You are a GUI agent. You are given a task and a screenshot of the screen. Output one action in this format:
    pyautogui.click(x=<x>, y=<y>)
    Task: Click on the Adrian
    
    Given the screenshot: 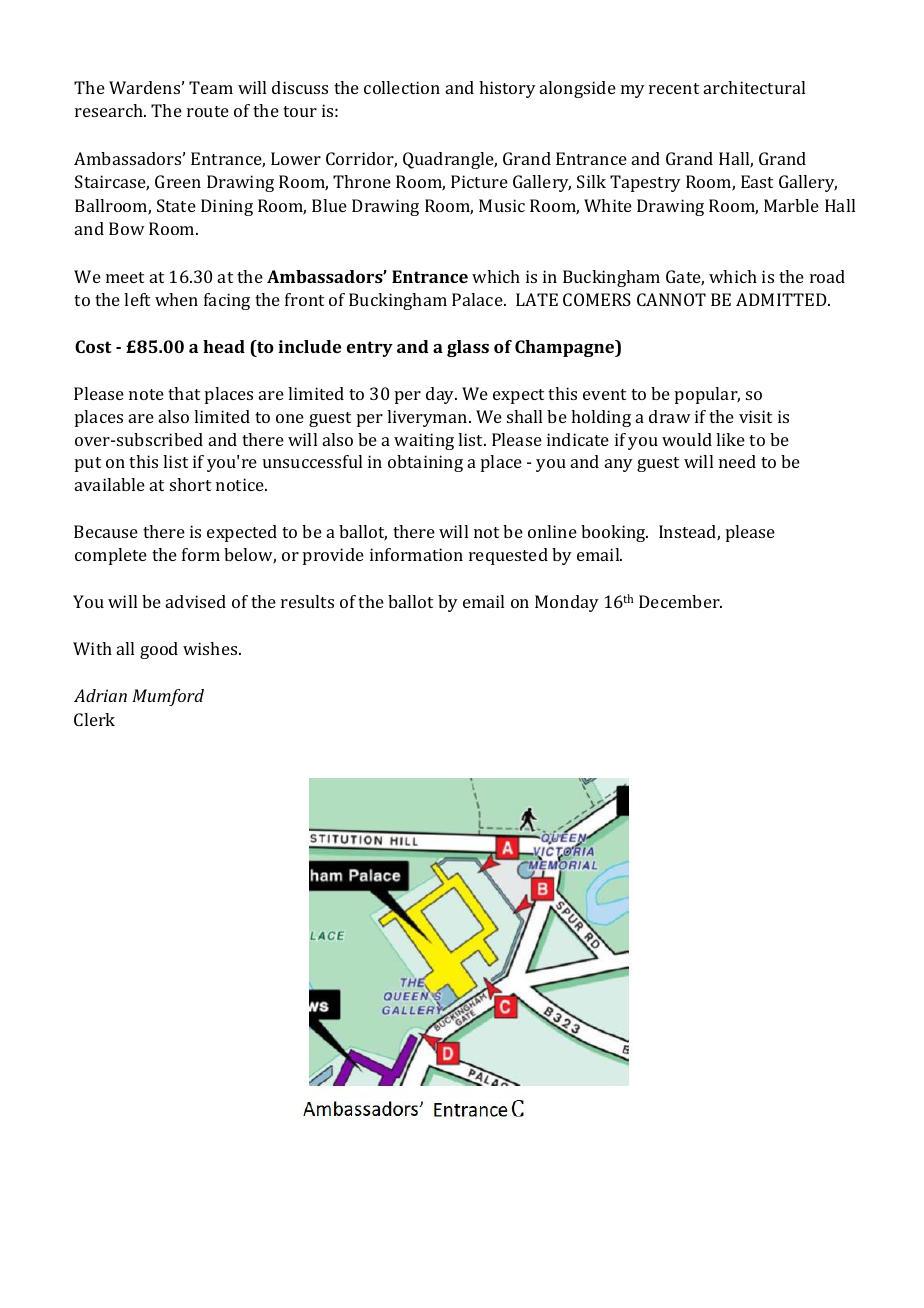 What is the action you would take?
    pyautogui.click(x=100, y=695)
